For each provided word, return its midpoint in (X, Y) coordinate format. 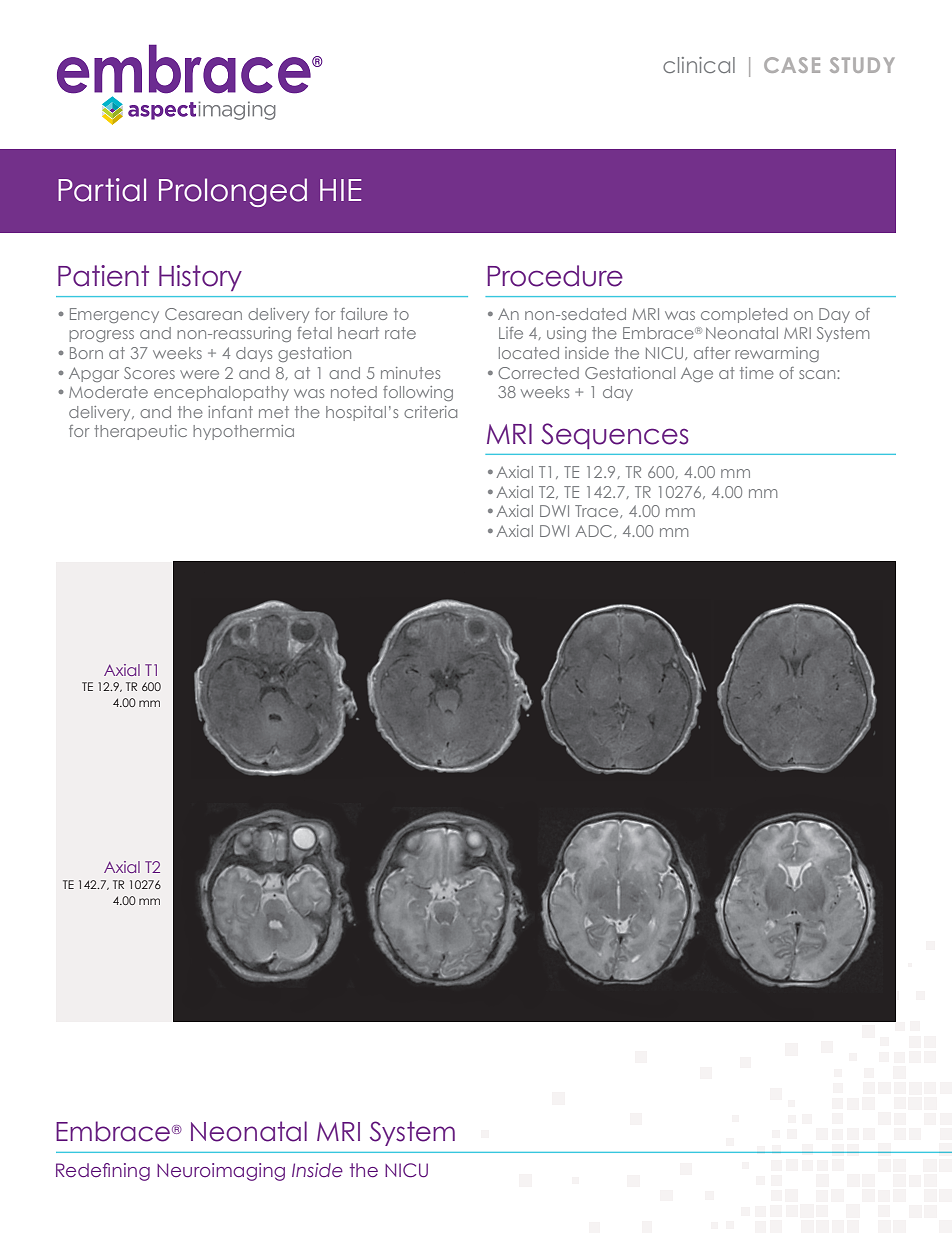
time (757, 373)
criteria (430, 412)
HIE (340, 190)
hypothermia (243, 432)
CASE (792, 65)
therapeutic (140, 432)
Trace (598, 511)
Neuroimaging (221, 1172)
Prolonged (233, 192)
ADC (595, 531)
